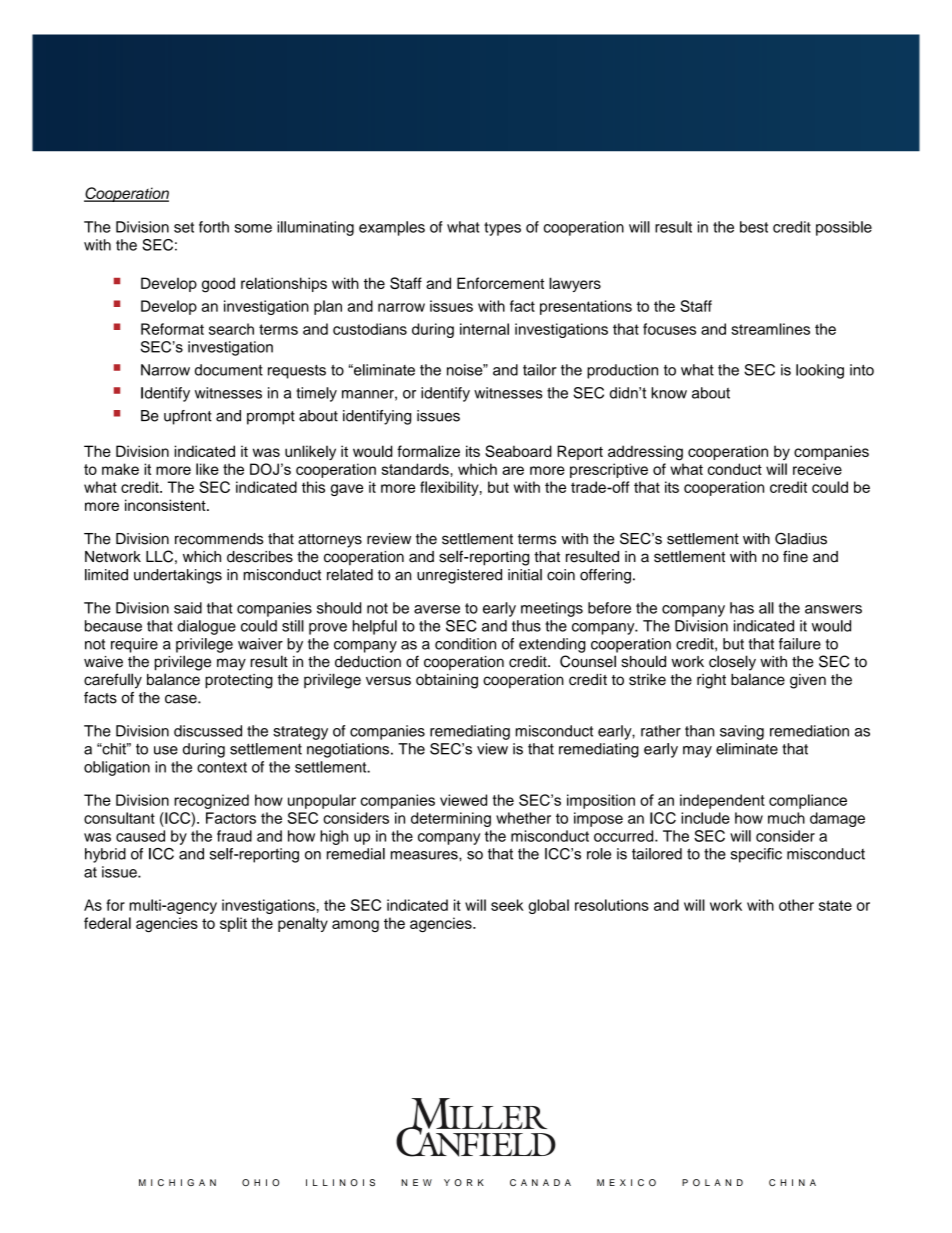 This page has height=1233, width=952. Describe the element at coordinates (820, 371) in the page. I see `looking` at that location.
